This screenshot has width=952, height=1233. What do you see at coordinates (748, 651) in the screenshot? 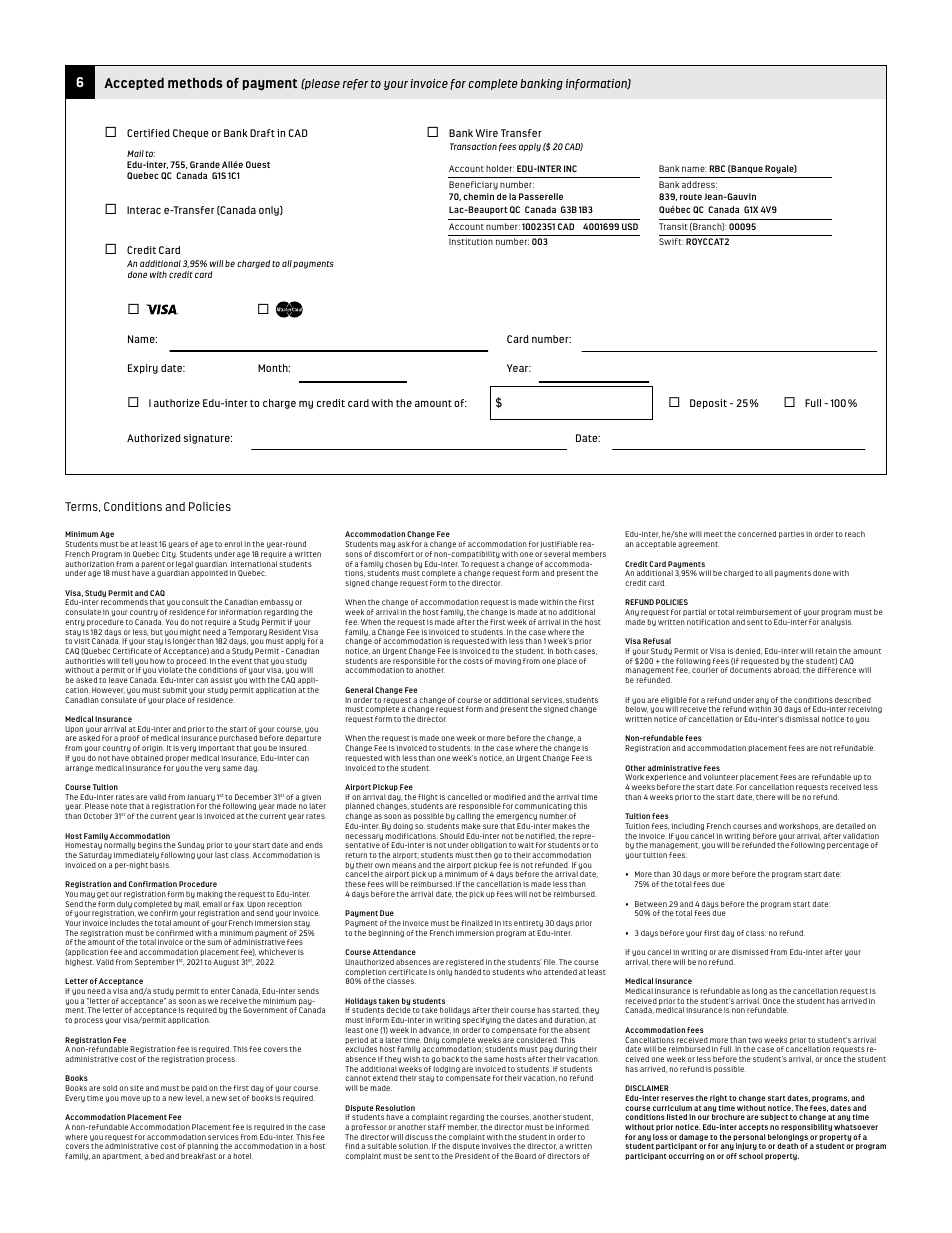
I see `denied` at bounding box center [748, 651].
